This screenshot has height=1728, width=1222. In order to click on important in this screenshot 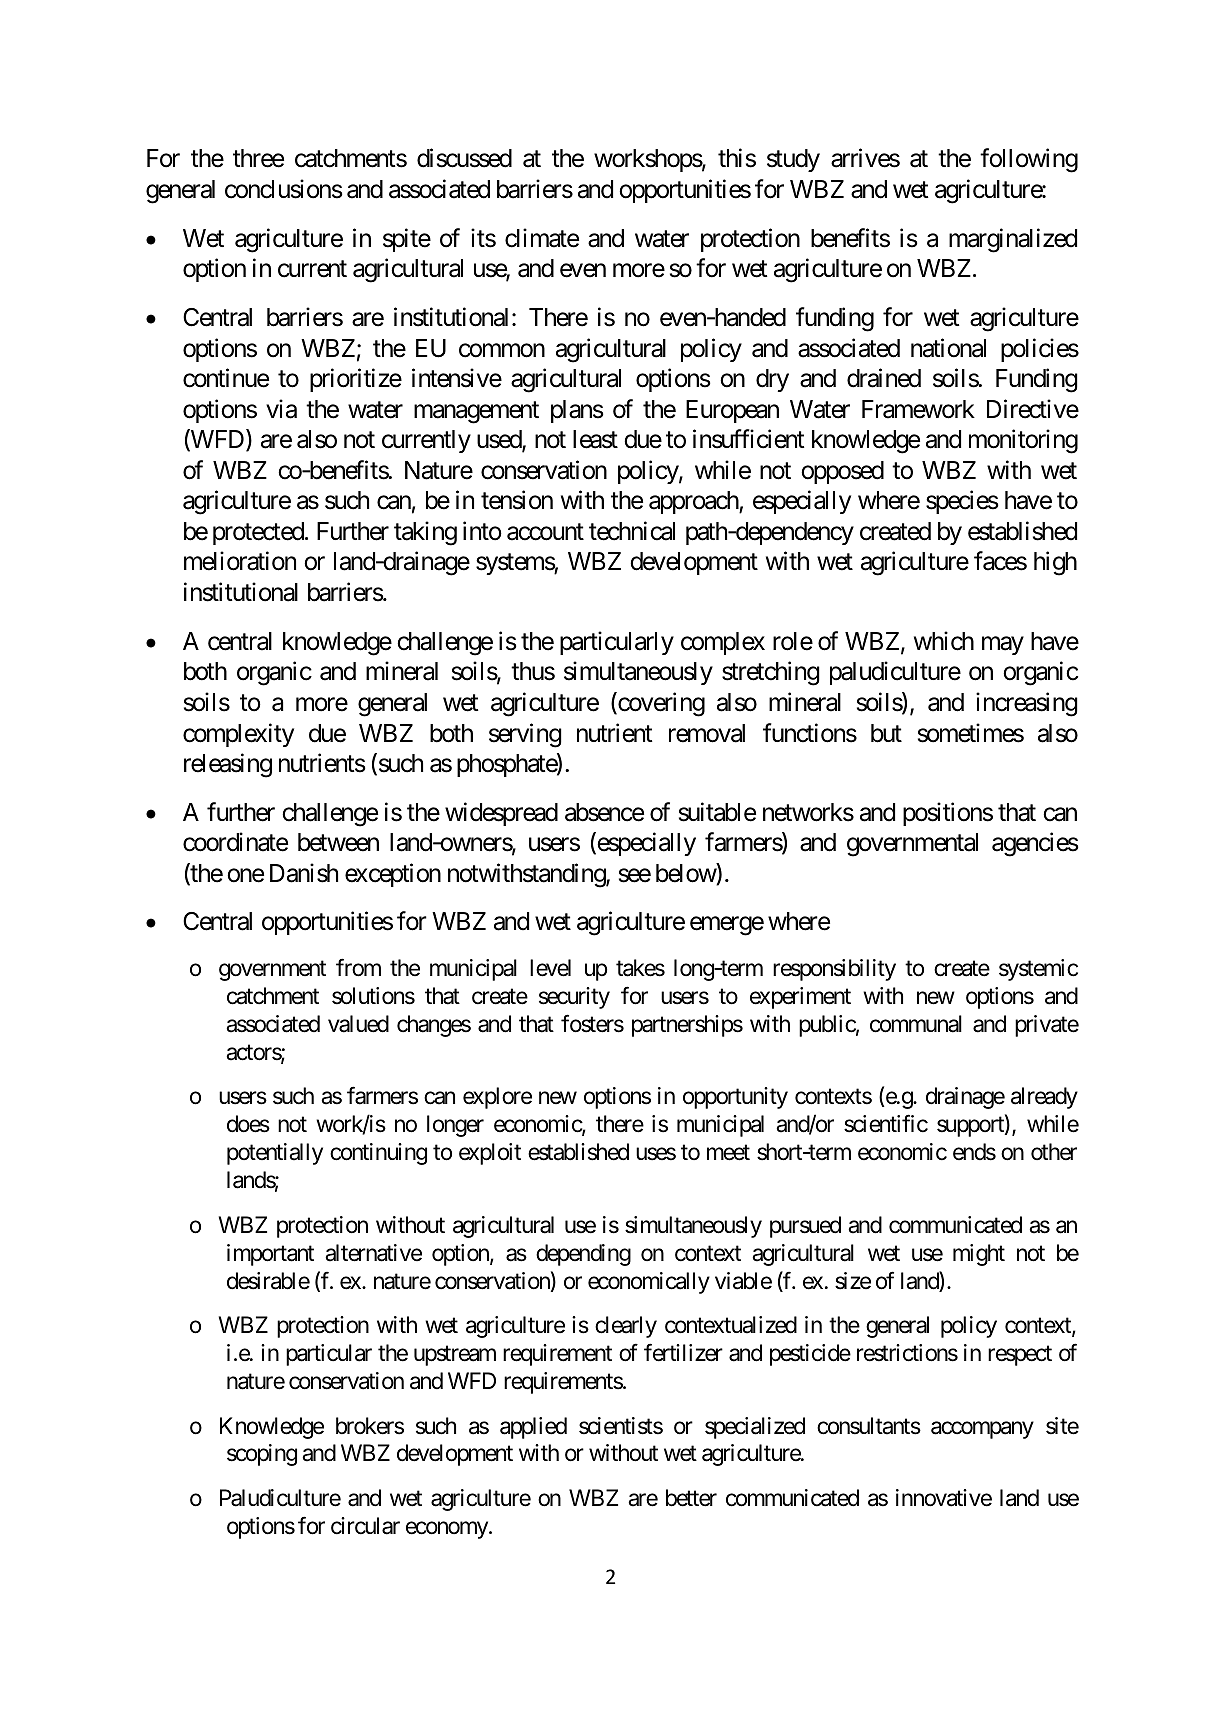, I will do `click(270, 1255)`.
